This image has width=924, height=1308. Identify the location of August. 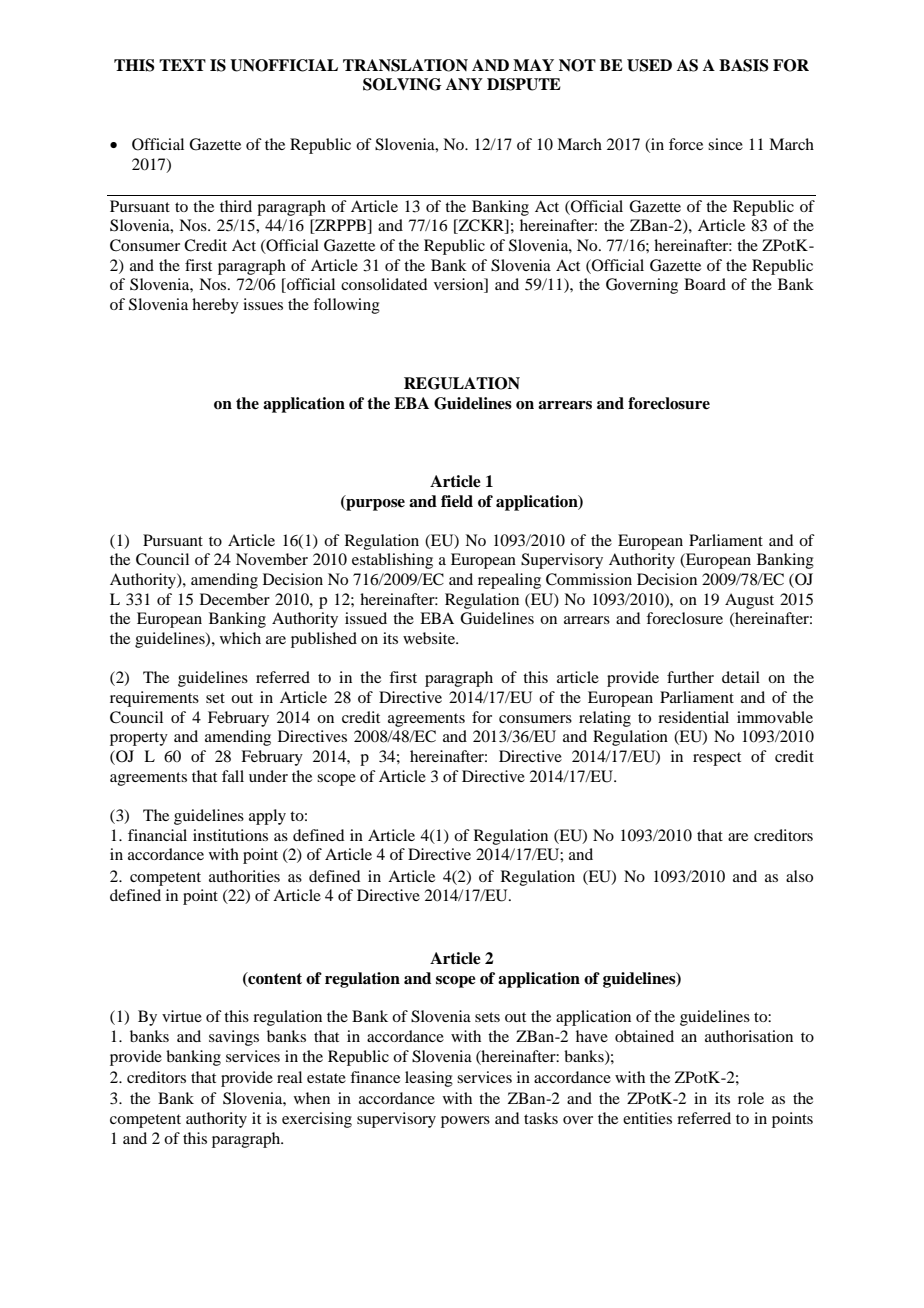
(749, 601).
